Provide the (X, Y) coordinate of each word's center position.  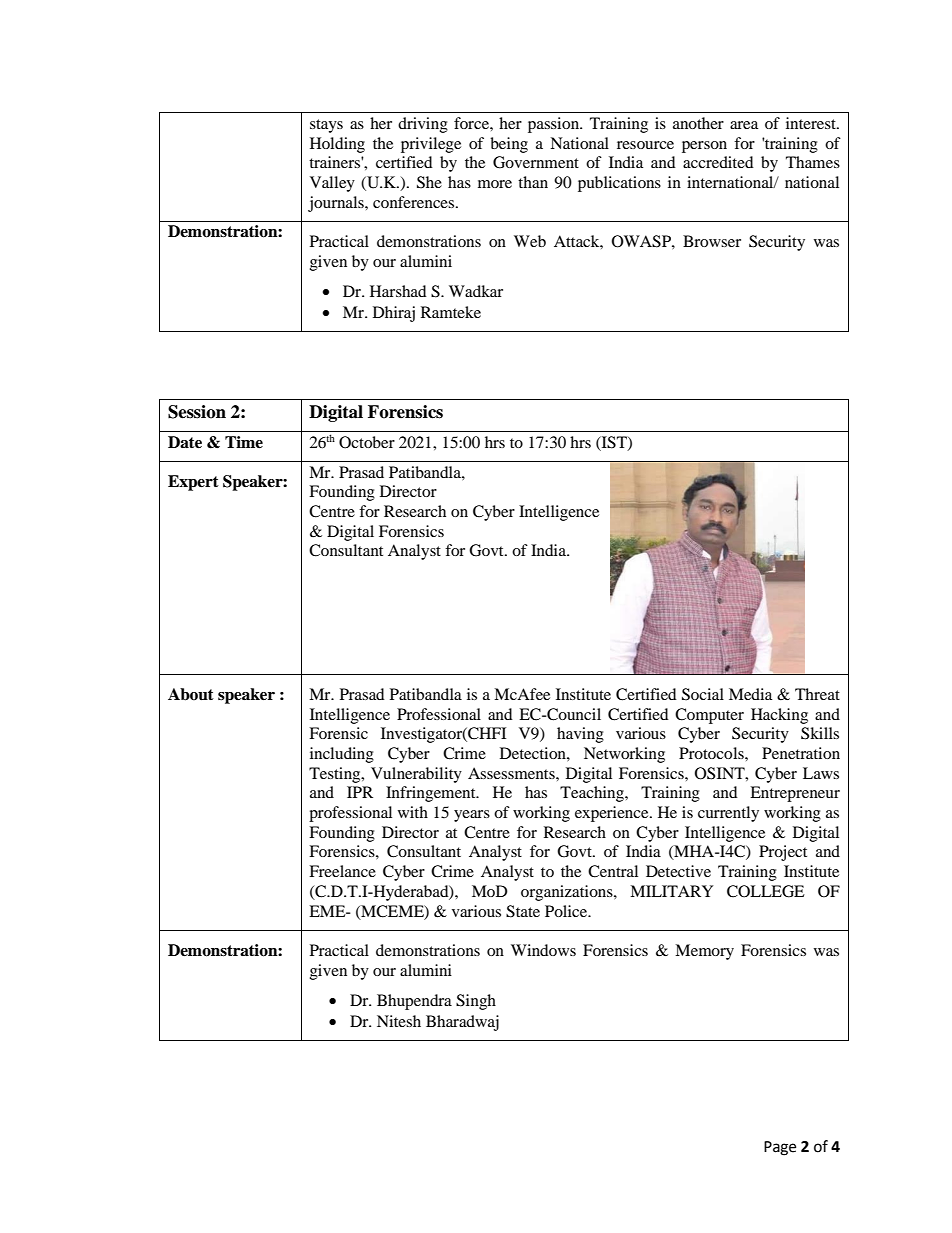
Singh (476, 1002)
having (580, 735)
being (509, 145)
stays (326, 126)
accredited (718, 162)
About (191, 694)
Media (750, 694)
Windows (543, 950)
